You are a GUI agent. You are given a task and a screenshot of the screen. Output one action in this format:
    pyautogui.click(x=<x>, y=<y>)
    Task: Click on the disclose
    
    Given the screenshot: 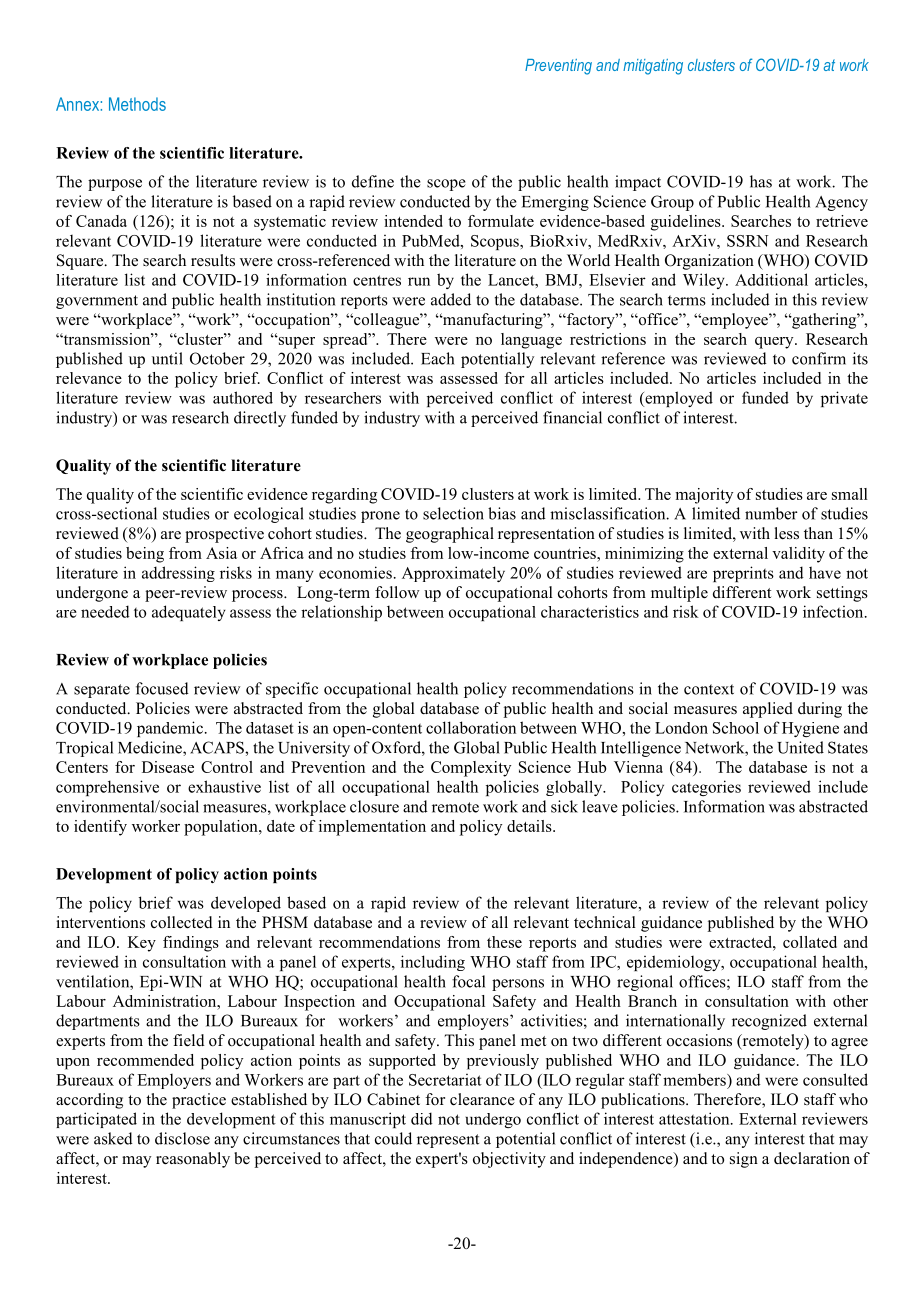 What is the action you would take?
    pyautogui.click(x=182, y=1138)
